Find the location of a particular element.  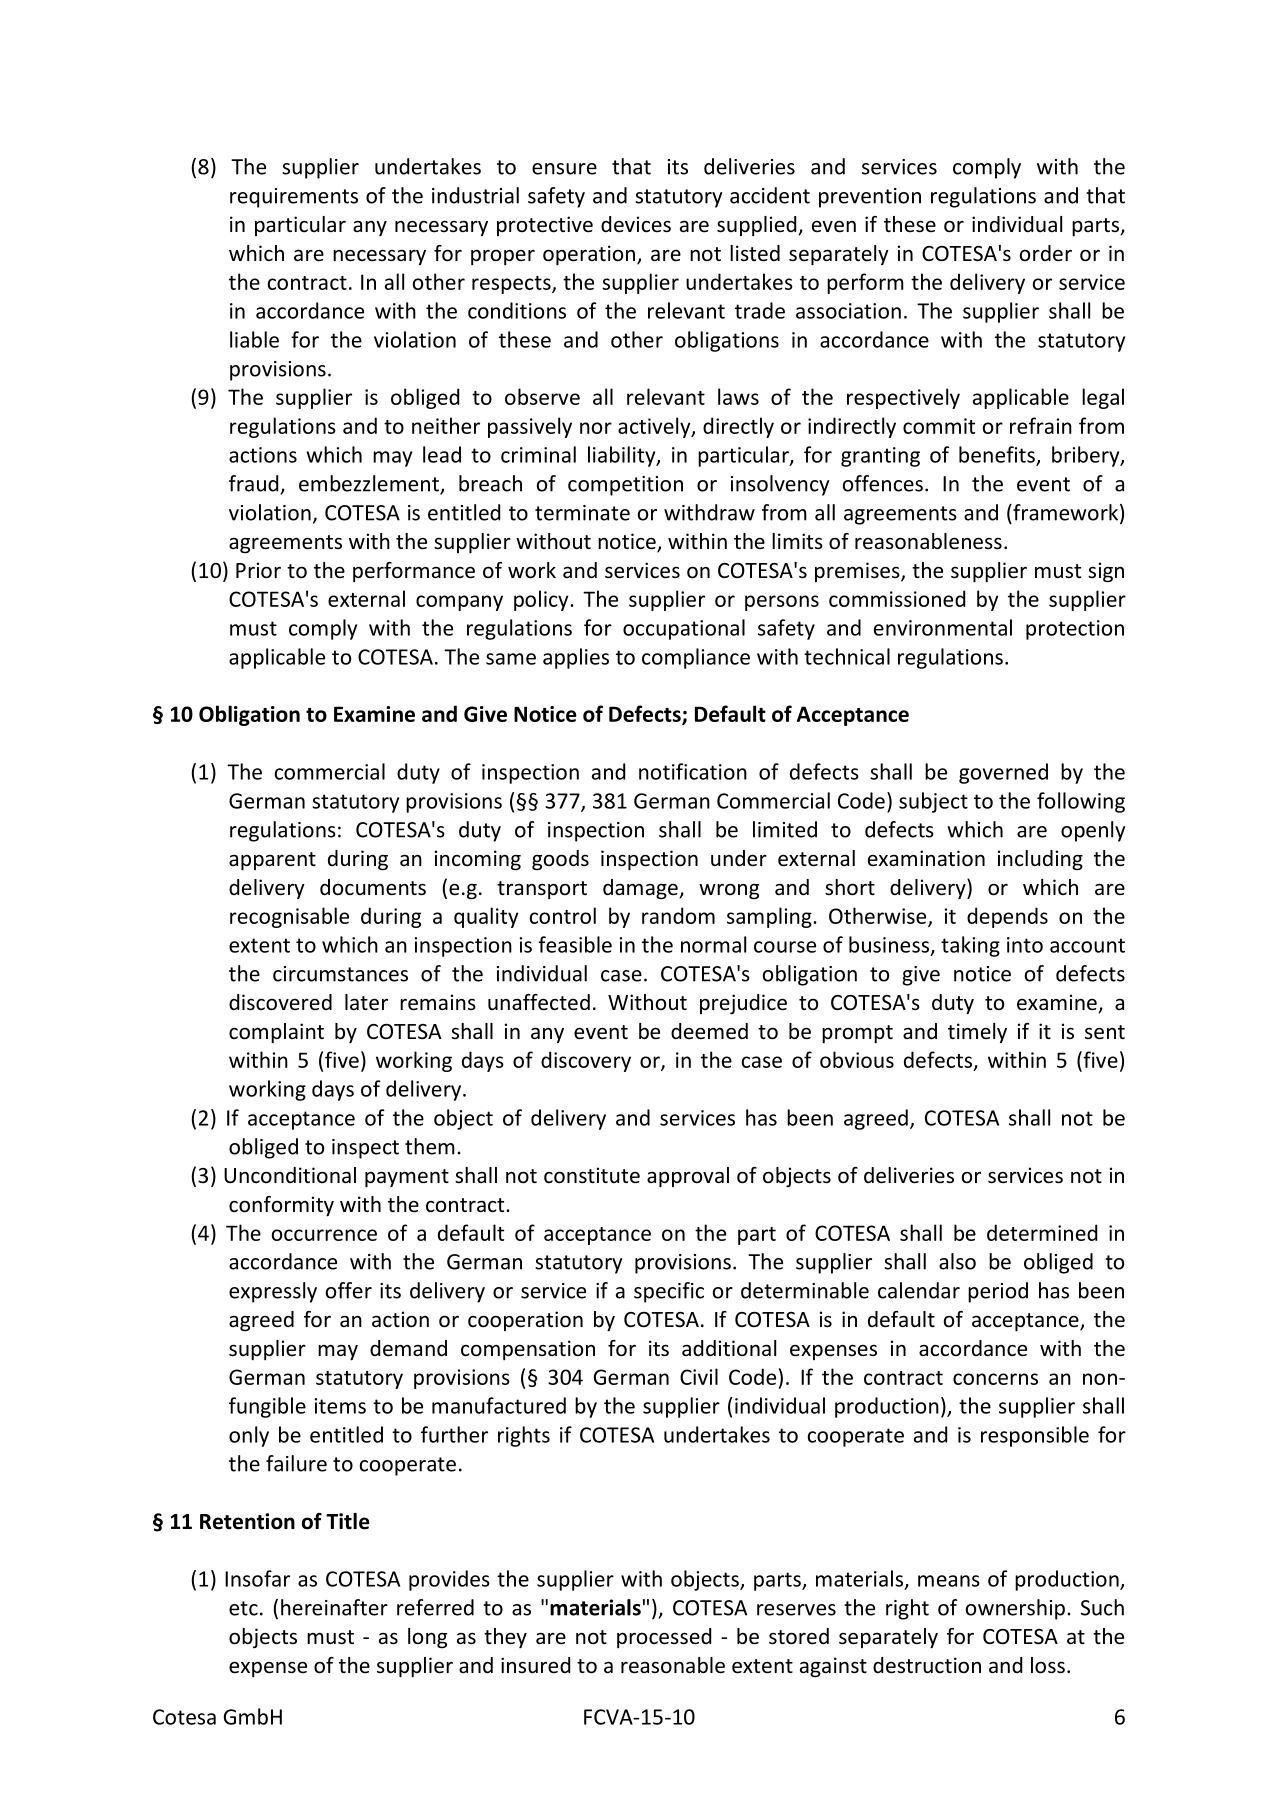

hereinafter is located at coordinates (334, 1607).
